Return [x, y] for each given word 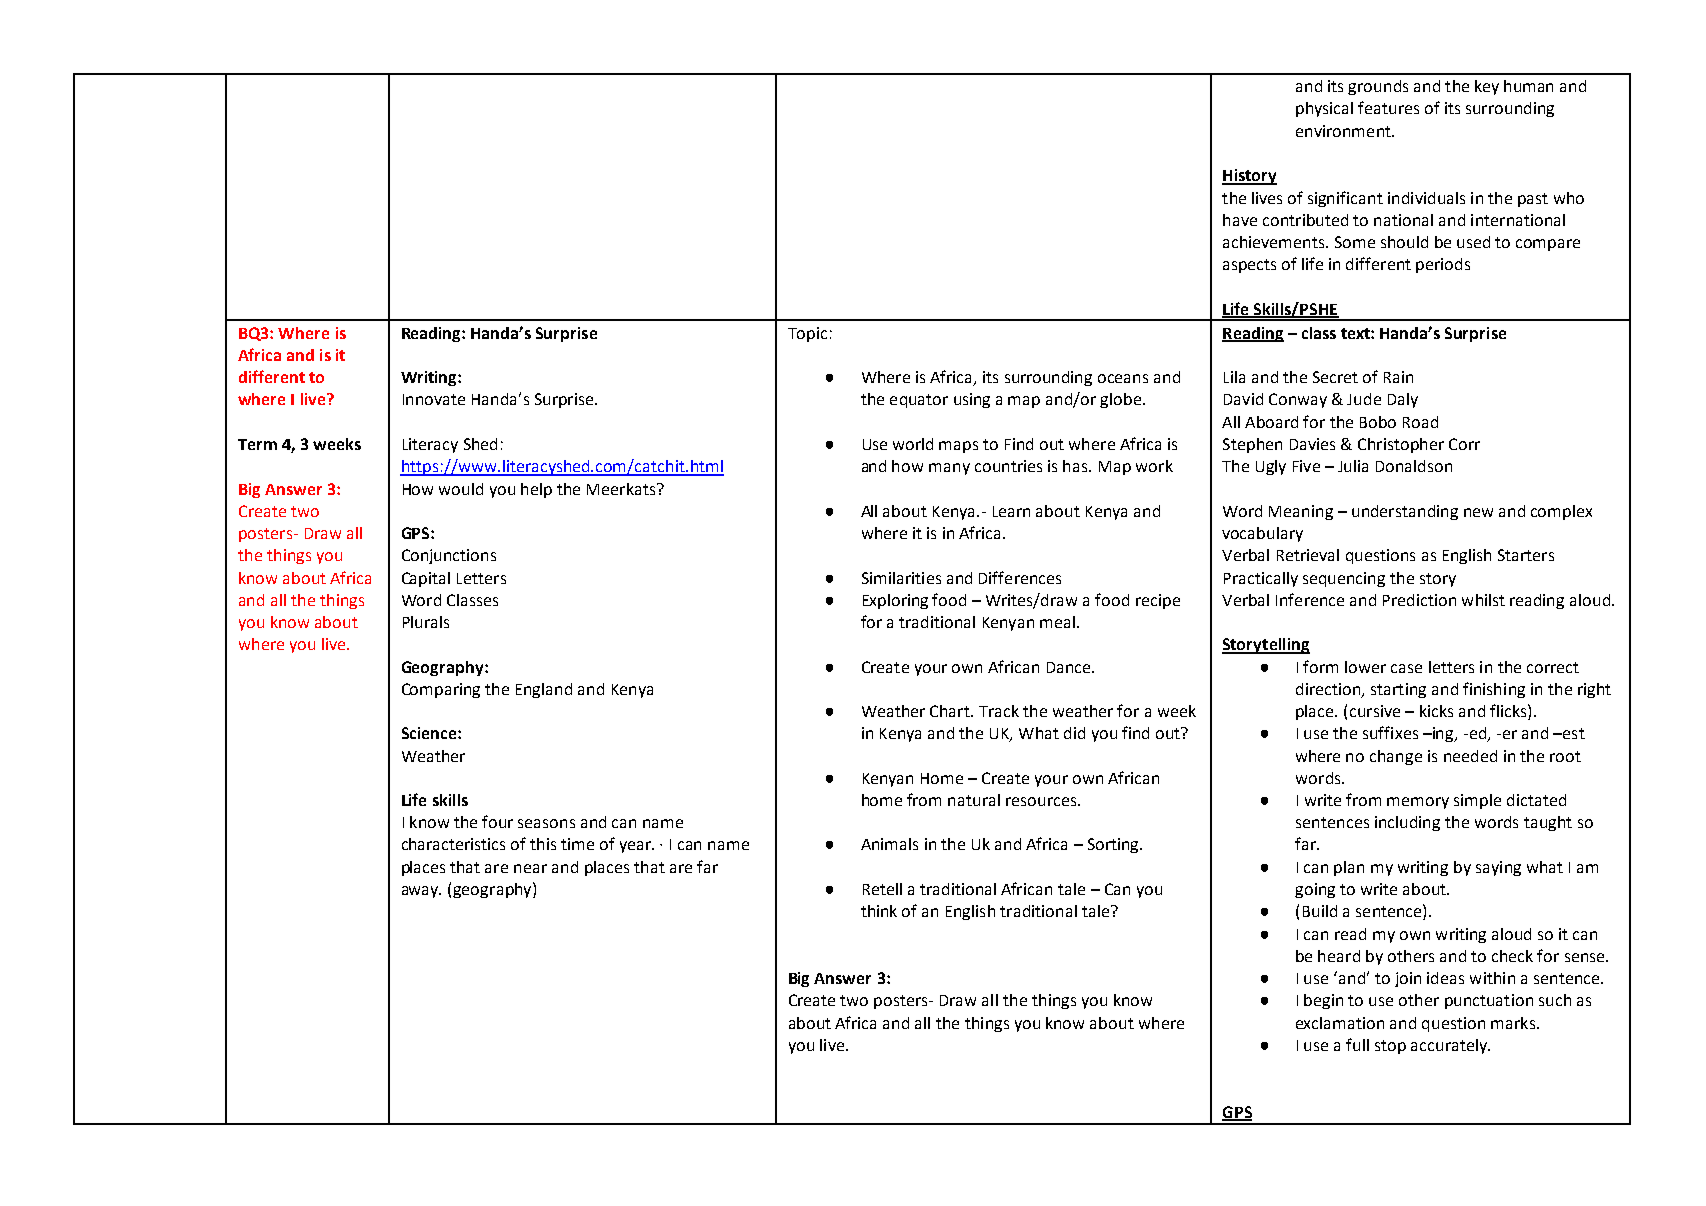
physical [1324, 109]
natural [974, 800]
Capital [426, 579]
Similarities [901, 578]
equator [919, 401]
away [421, 892]
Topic [807, 334]
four [497, 821]
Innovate [434, 399]
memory [1418, 803]
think [879, 911]
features [1388, 107]
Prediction [1419, 600]
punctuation [1489, 1001]
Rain [1398, 377]
